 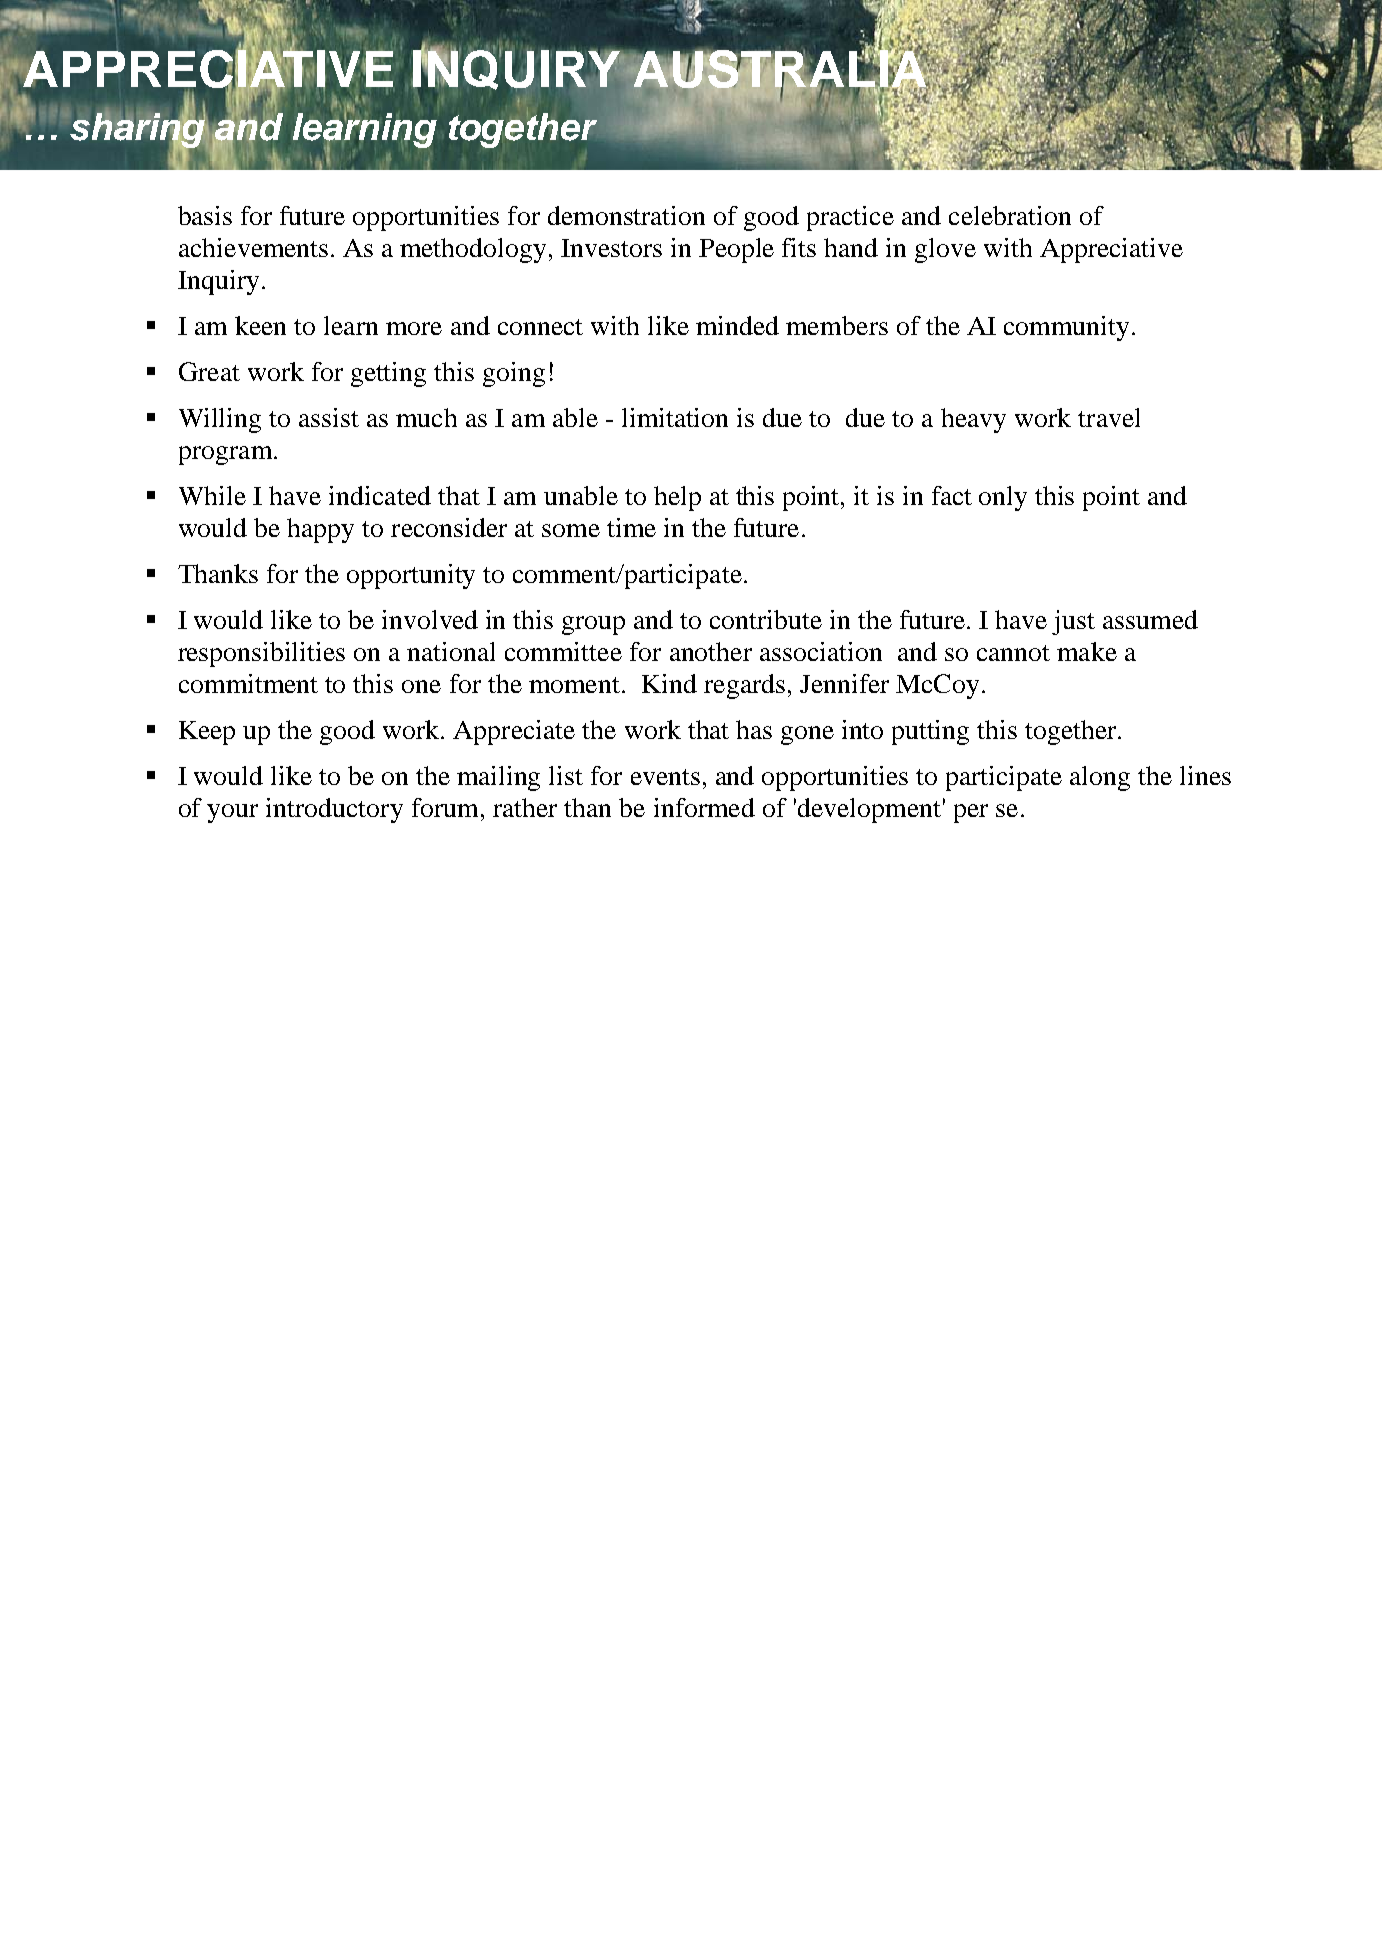 I want to click on achievements, so click(x=253, y=247).
